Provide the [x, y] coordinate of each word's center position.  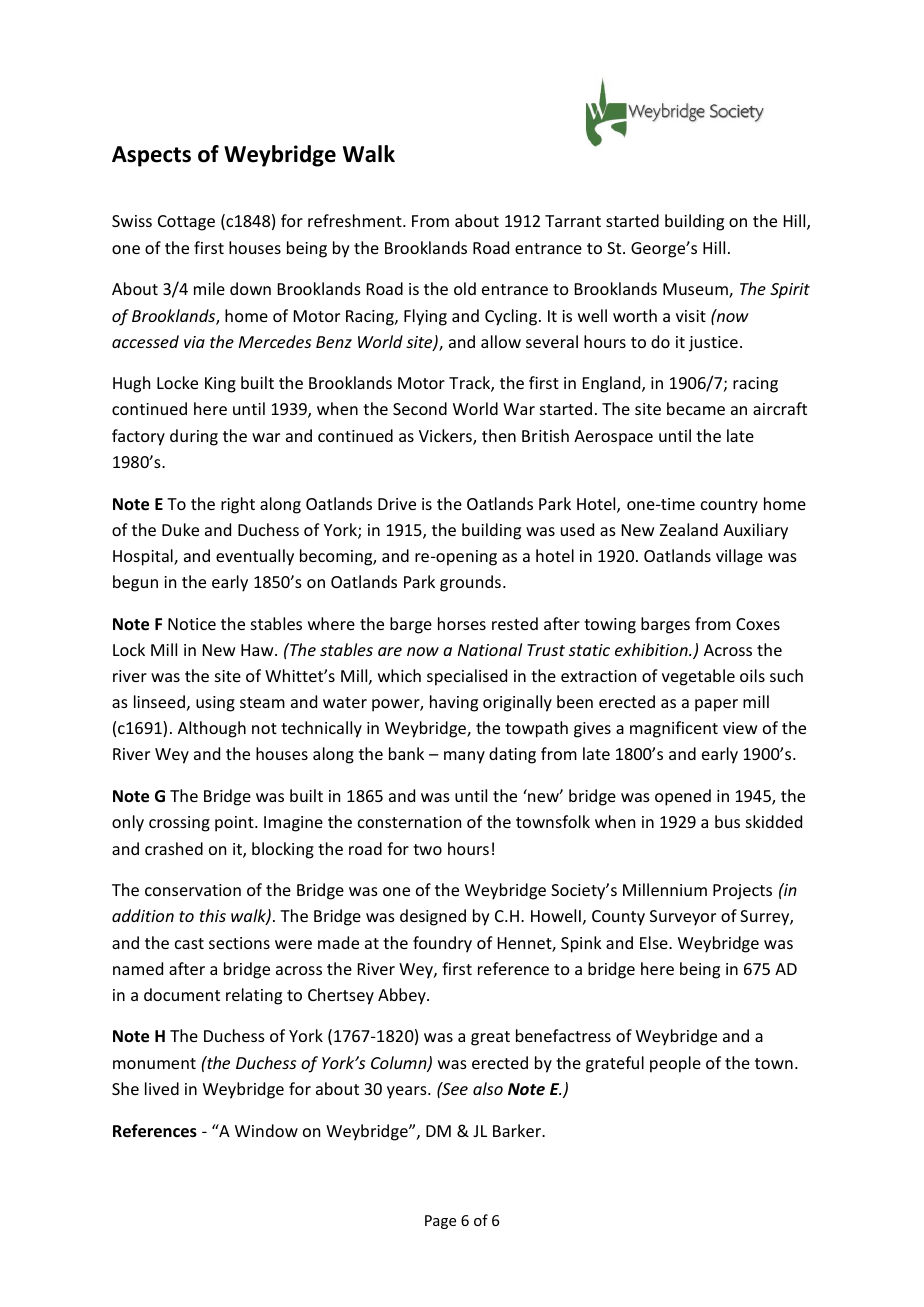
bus [727, 821]
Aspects [151, 156]
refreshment [356, 220]
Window [266, 1130]
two [427, 849]
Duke [180, 529]
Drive [397, 504]
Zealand [689, 529]
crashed [174, 848]
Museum [696, 290]
